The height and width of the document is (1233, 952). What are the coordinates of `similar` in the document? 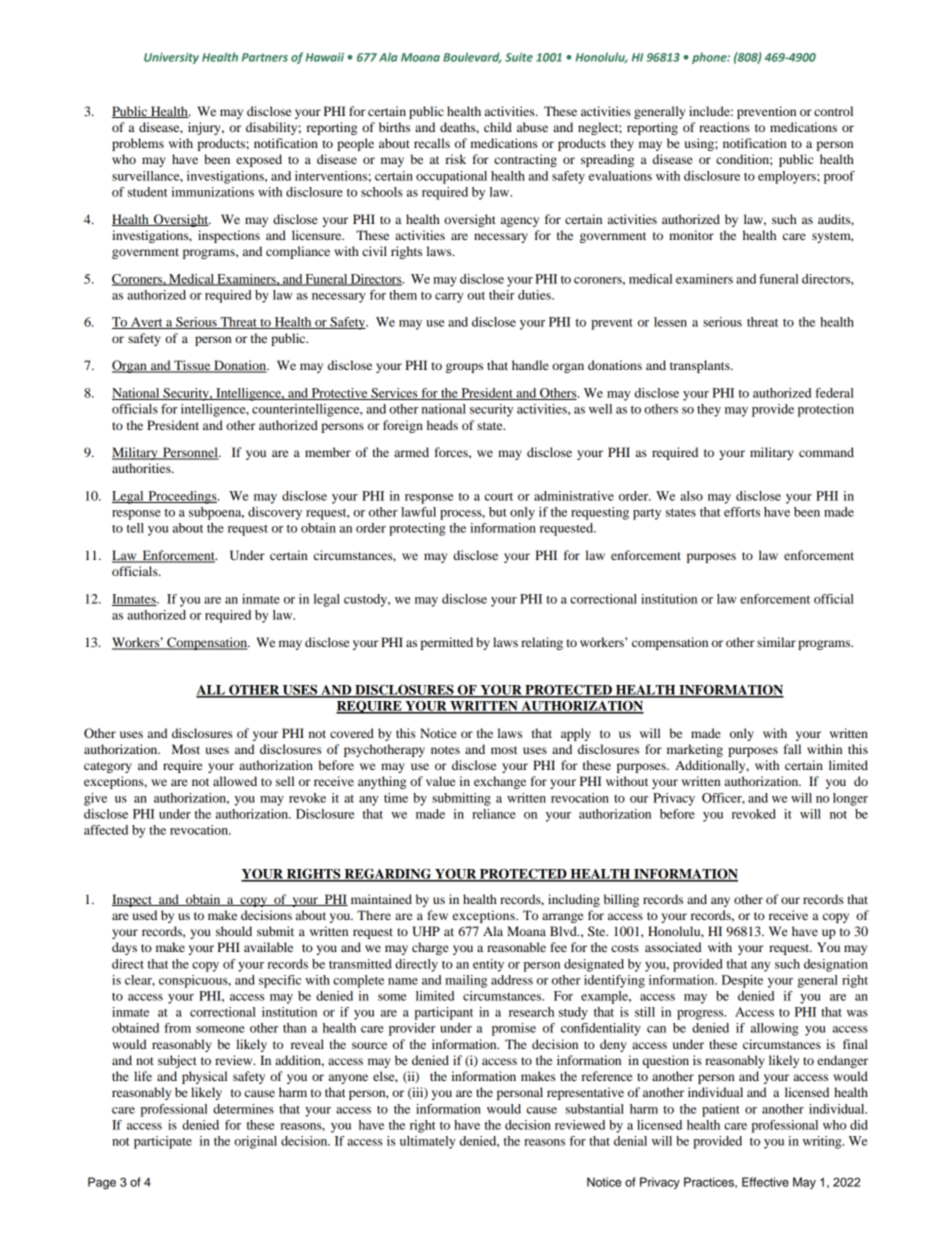 It's located at (776, 642).
